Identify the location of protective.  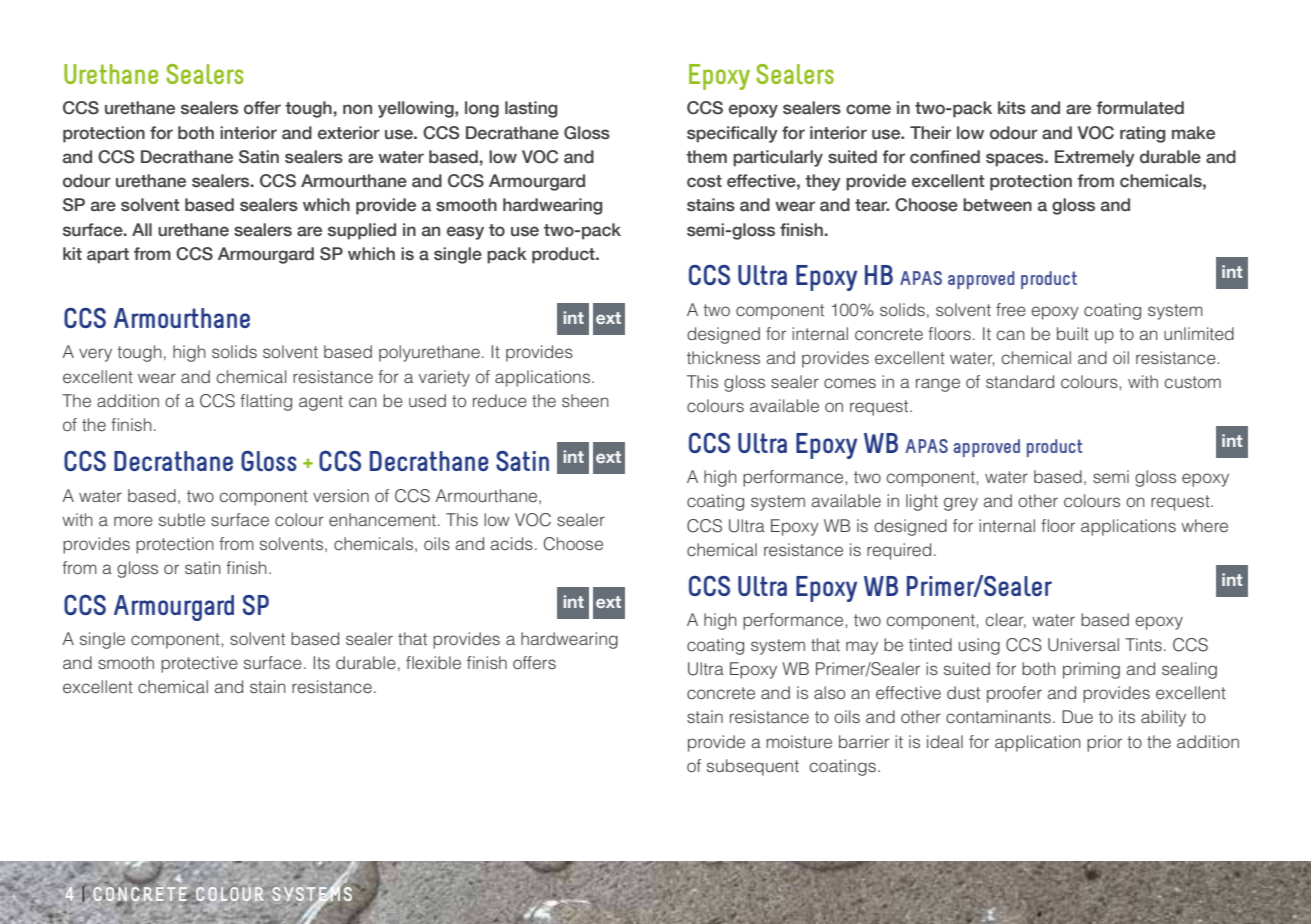
(199, 664).
